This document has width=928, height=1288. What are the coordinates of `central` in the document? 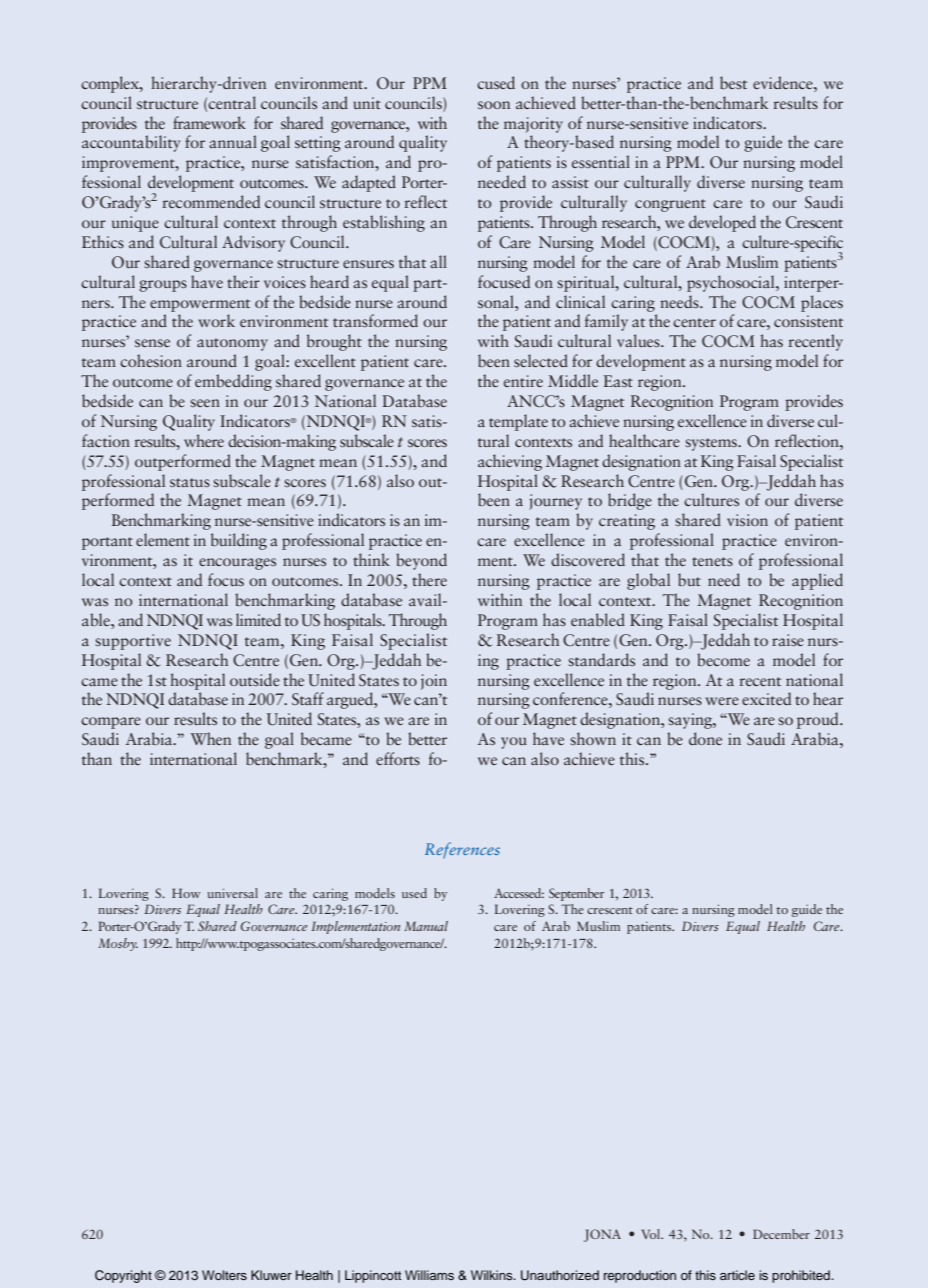 It's located at (232, 102).
